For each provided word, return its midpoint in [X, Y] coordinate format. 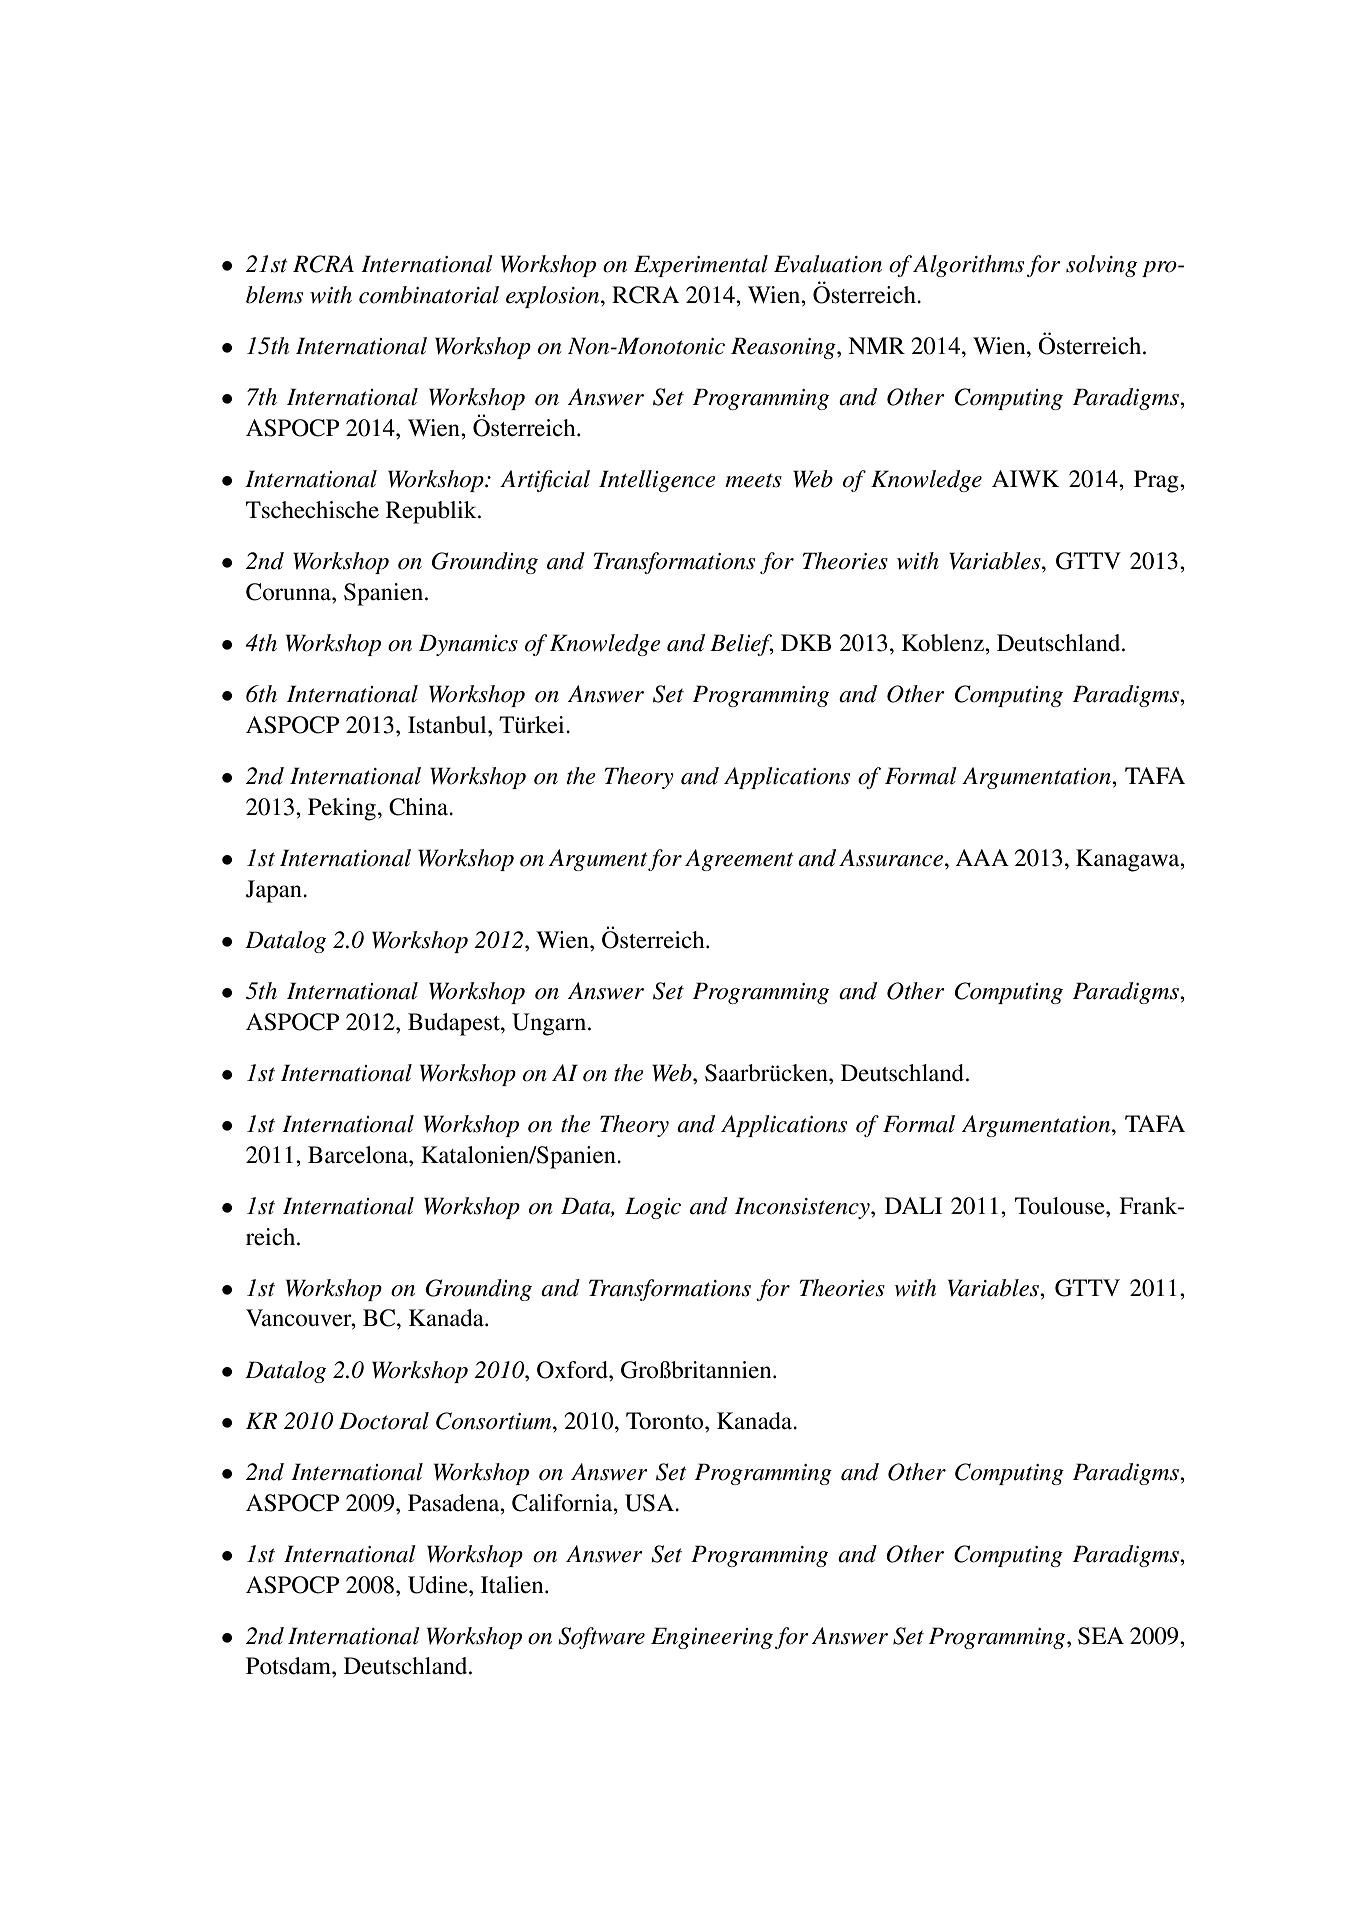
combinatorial [429, 295]
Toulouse [1061, 1206]
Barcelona [359, 1155]
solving [1101, 266]
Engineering [712, 1638]
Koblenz [944, 643]
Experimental [701, 266]
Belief [742, 645]
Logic [653, 1208]
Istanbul [448, 725]
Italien [513, 1585]
